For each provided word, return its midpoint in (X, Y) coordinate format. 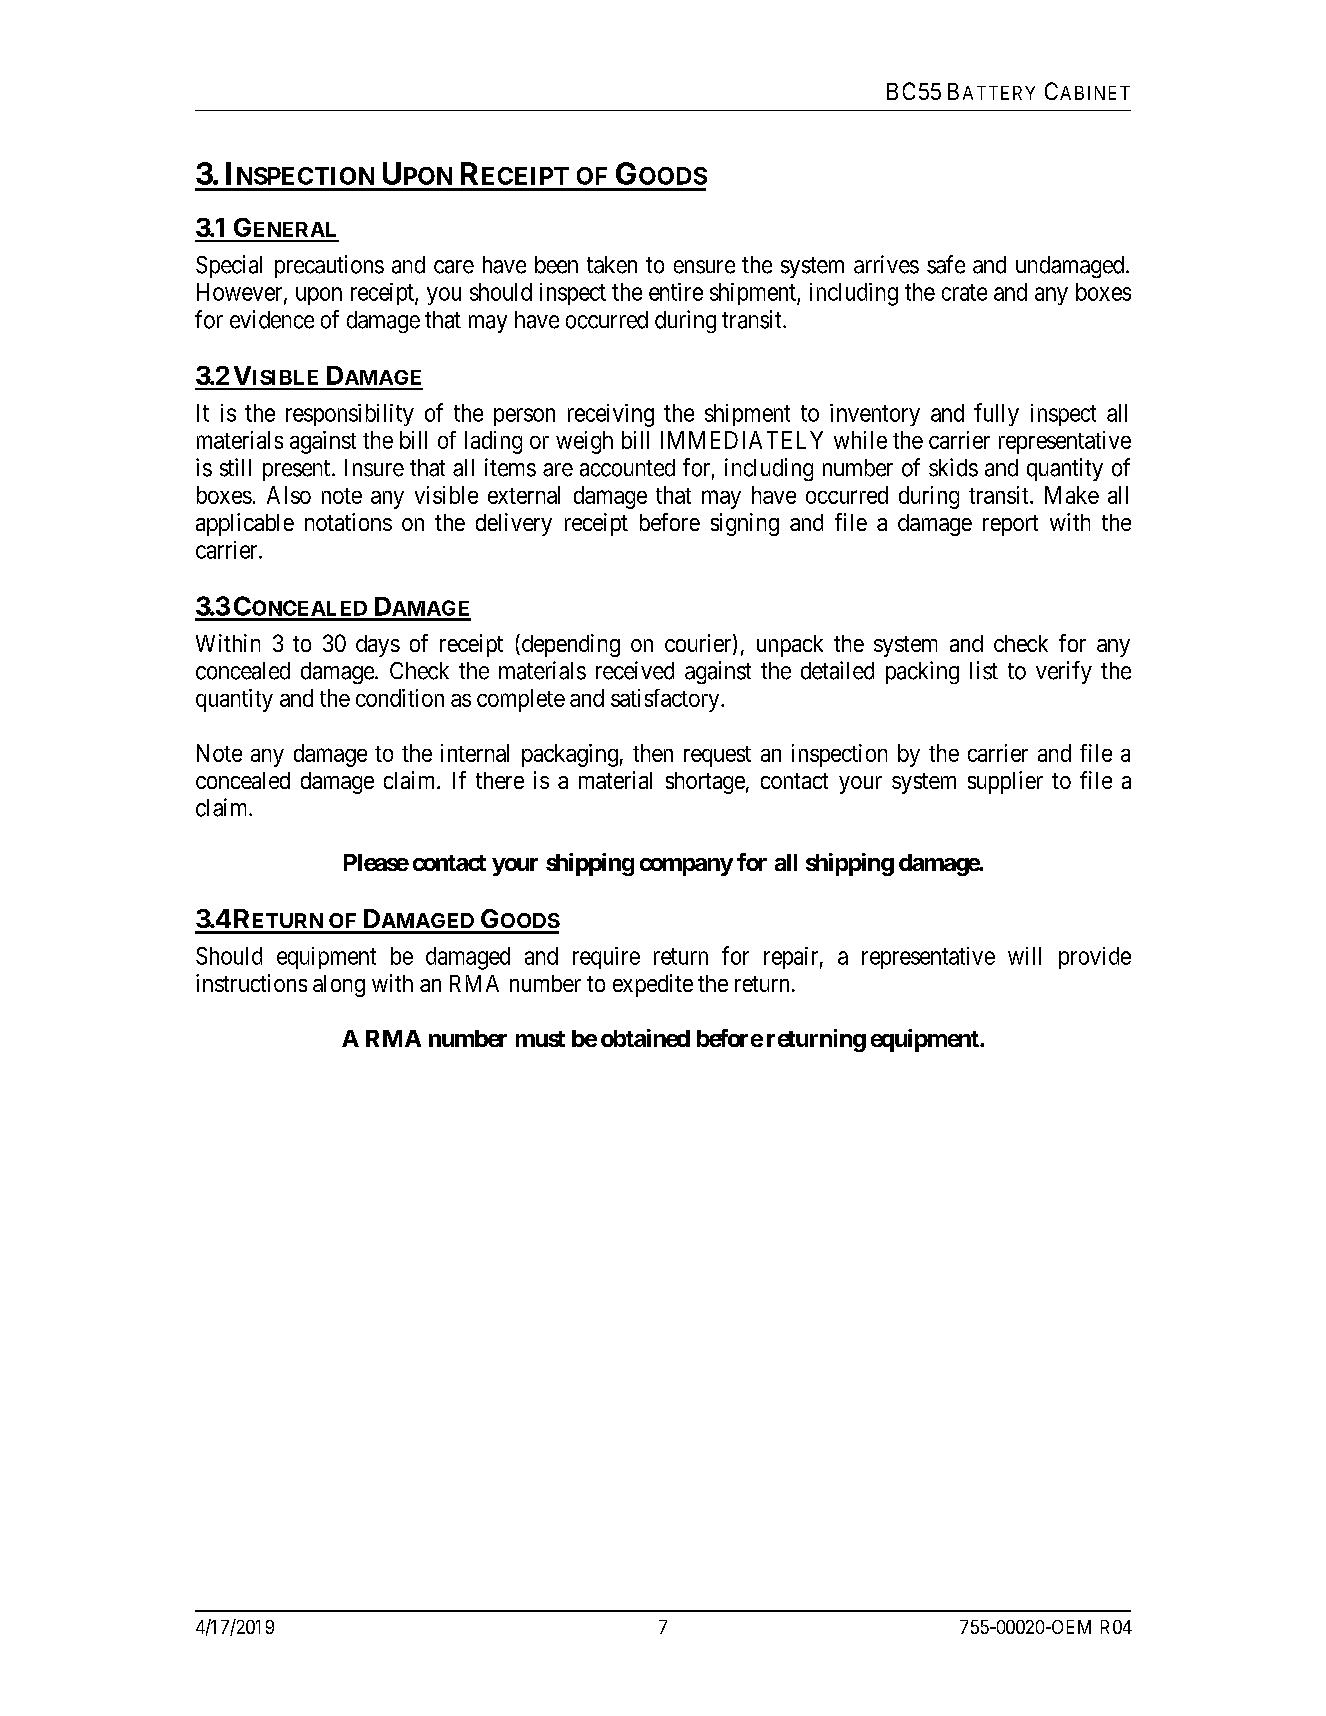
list (984, 670)
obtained (645, 1038)
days (378, 646)
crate (964, 292)
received (635, 670)
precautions (329, 266)
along (339, 986)
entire (676, 292)
